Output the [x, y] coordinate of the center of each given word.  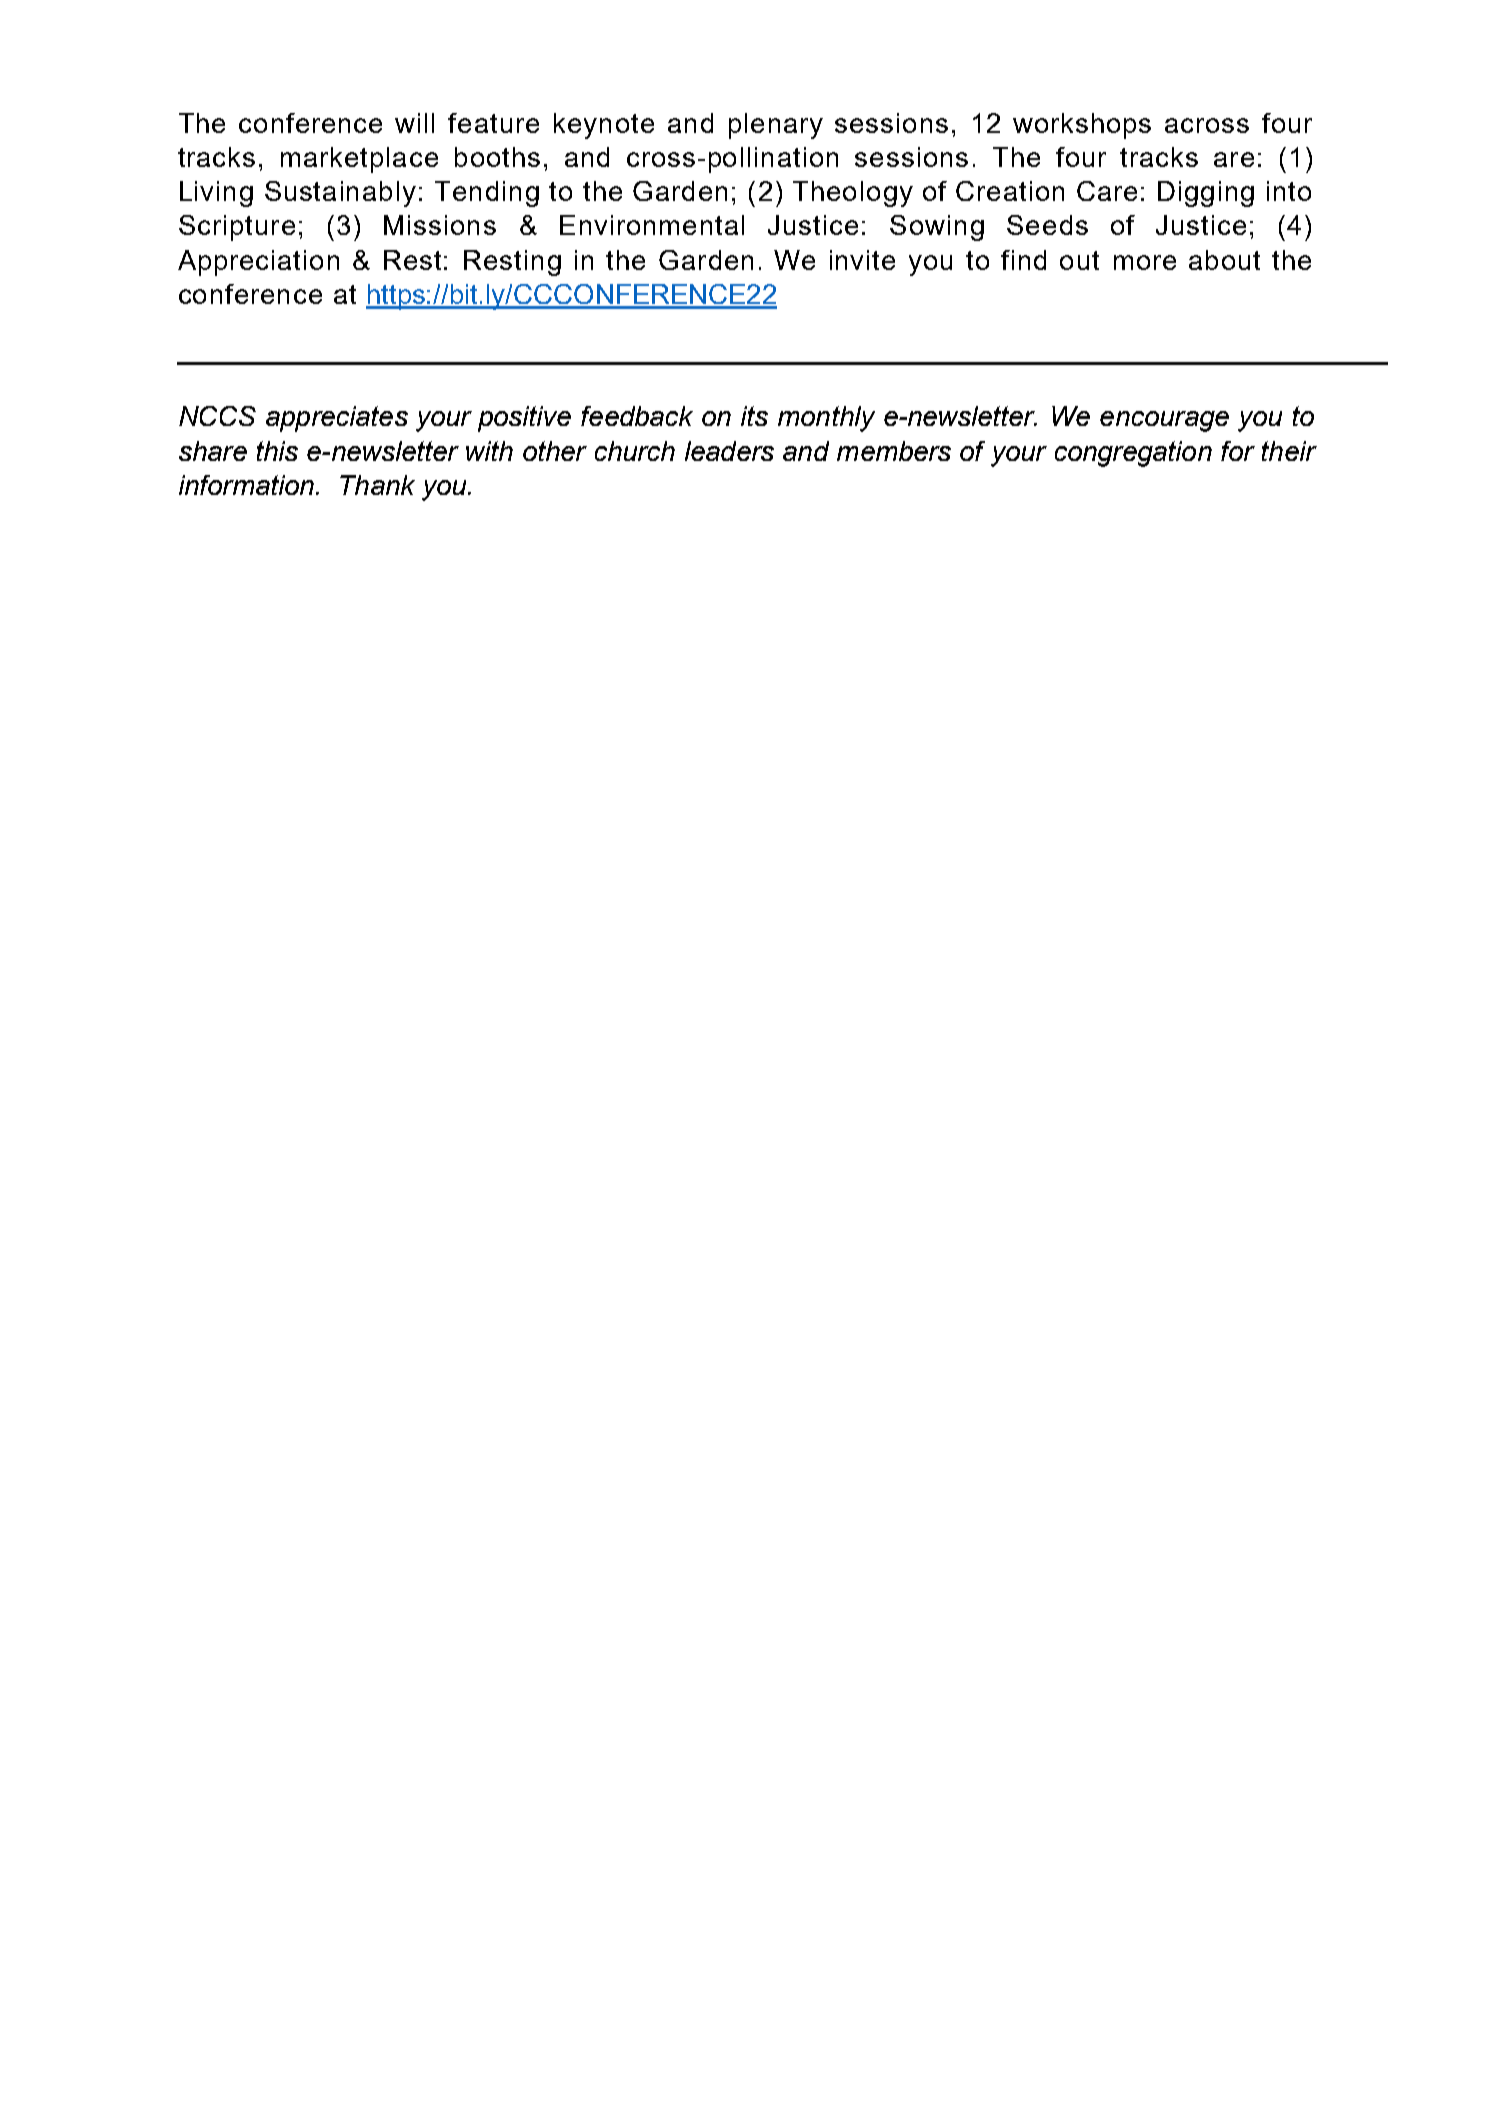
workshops [1082, 126]
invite [862, 260]
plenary [776, 126]
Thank [377, 485]
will [414, 123]
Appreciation [258, 263]
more [1145, 262]
